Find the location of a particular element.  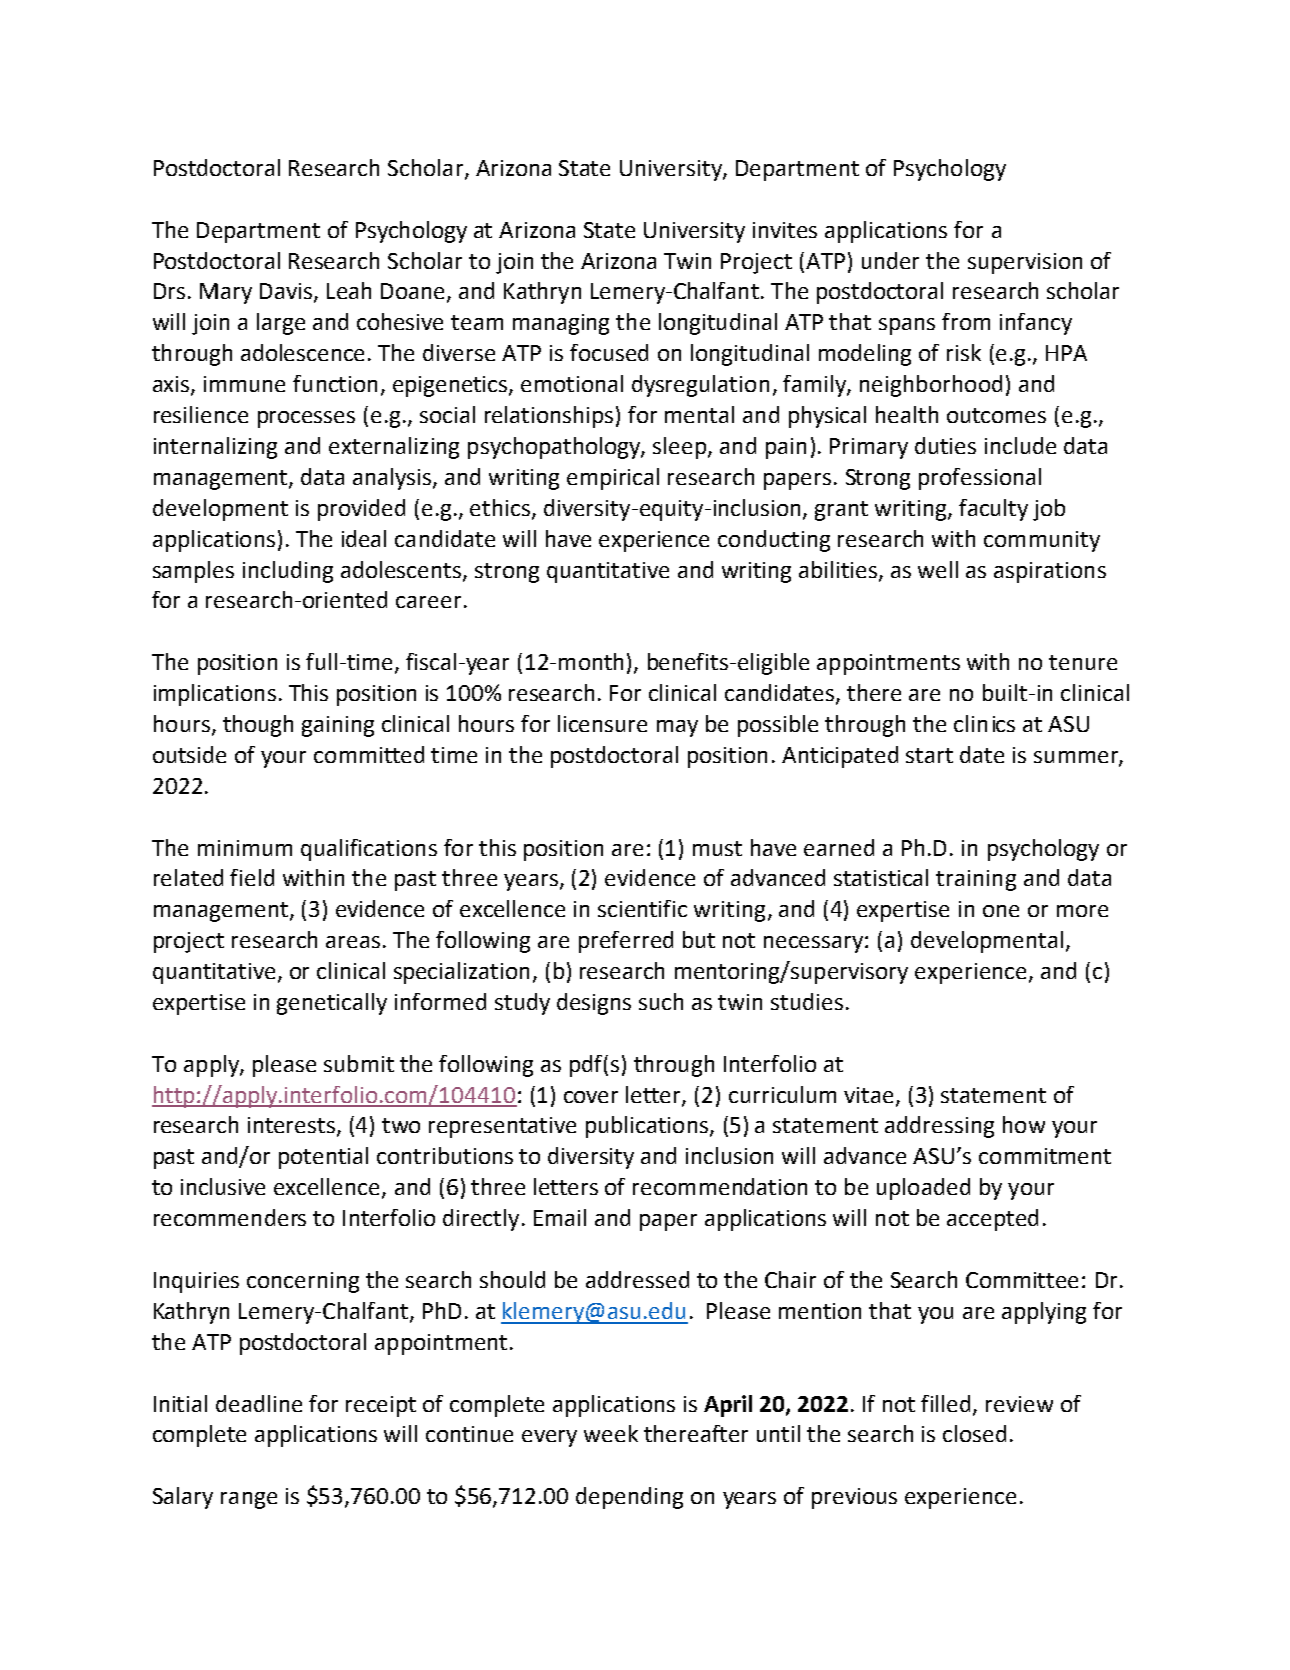

Davis is located at coordinates (286, 291).
